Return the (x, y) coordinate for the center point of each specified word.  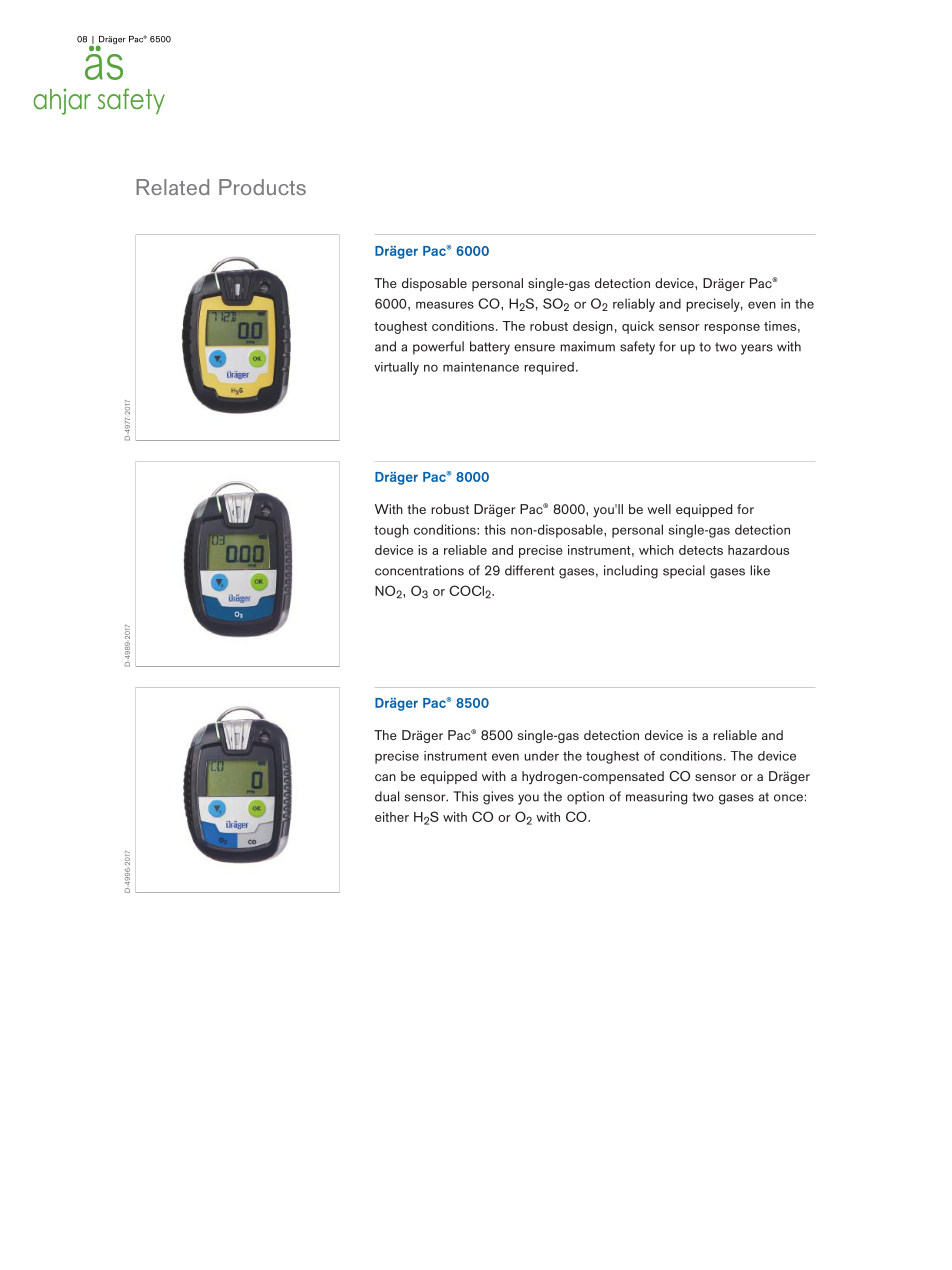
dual (387, 796)
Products (262, 187)
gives (498, 798)
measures (445, 305)
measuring (656, 798)
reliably (634, 305)
